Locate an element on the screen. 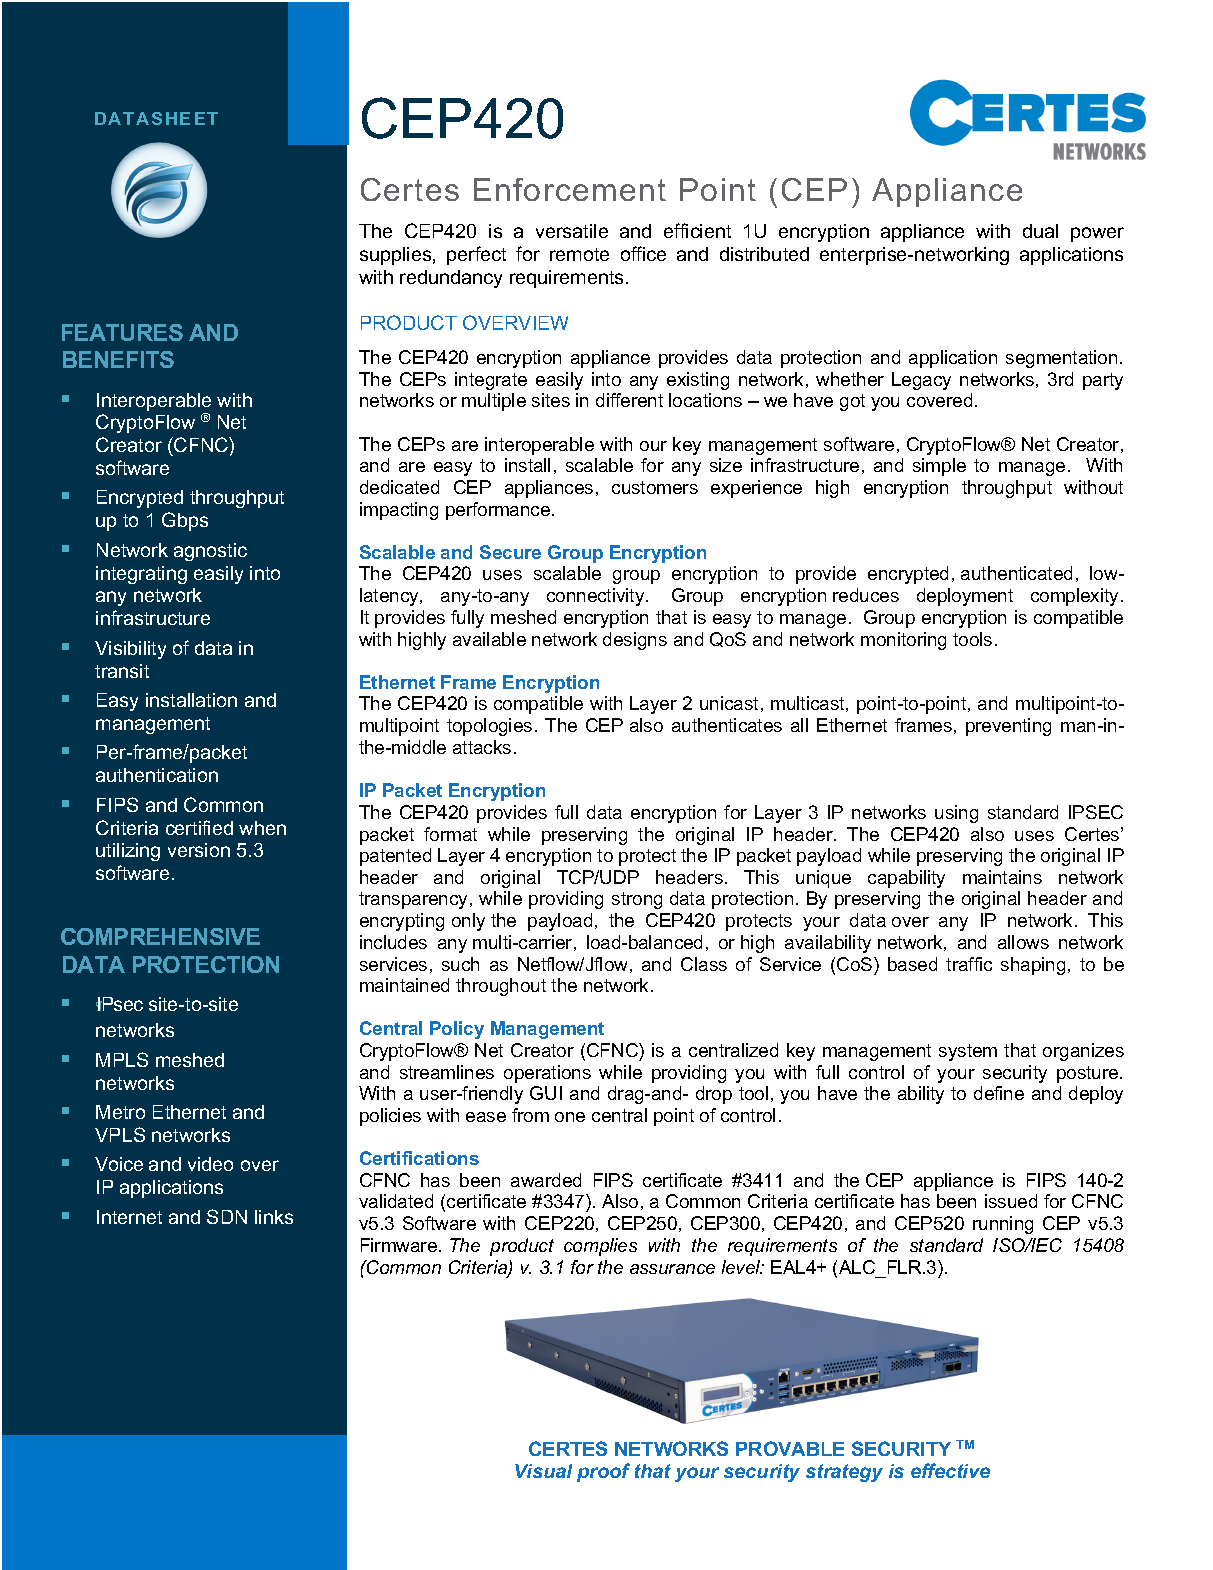 This screenshot has width=1213, height=1570. dual is located at coordinates (1040, 231).
